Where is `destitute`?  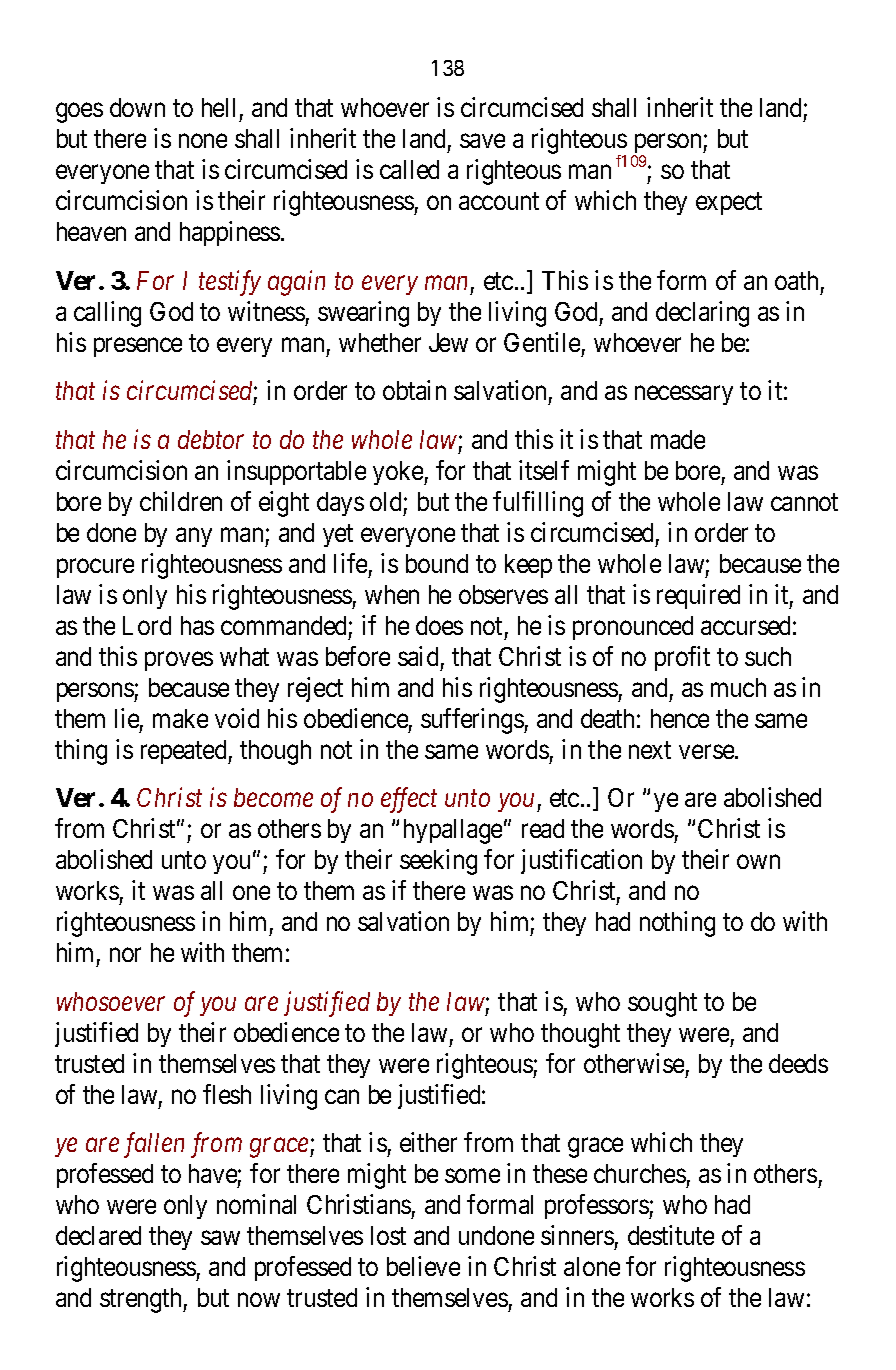
destitute is located at coordinates (671, 1235).
